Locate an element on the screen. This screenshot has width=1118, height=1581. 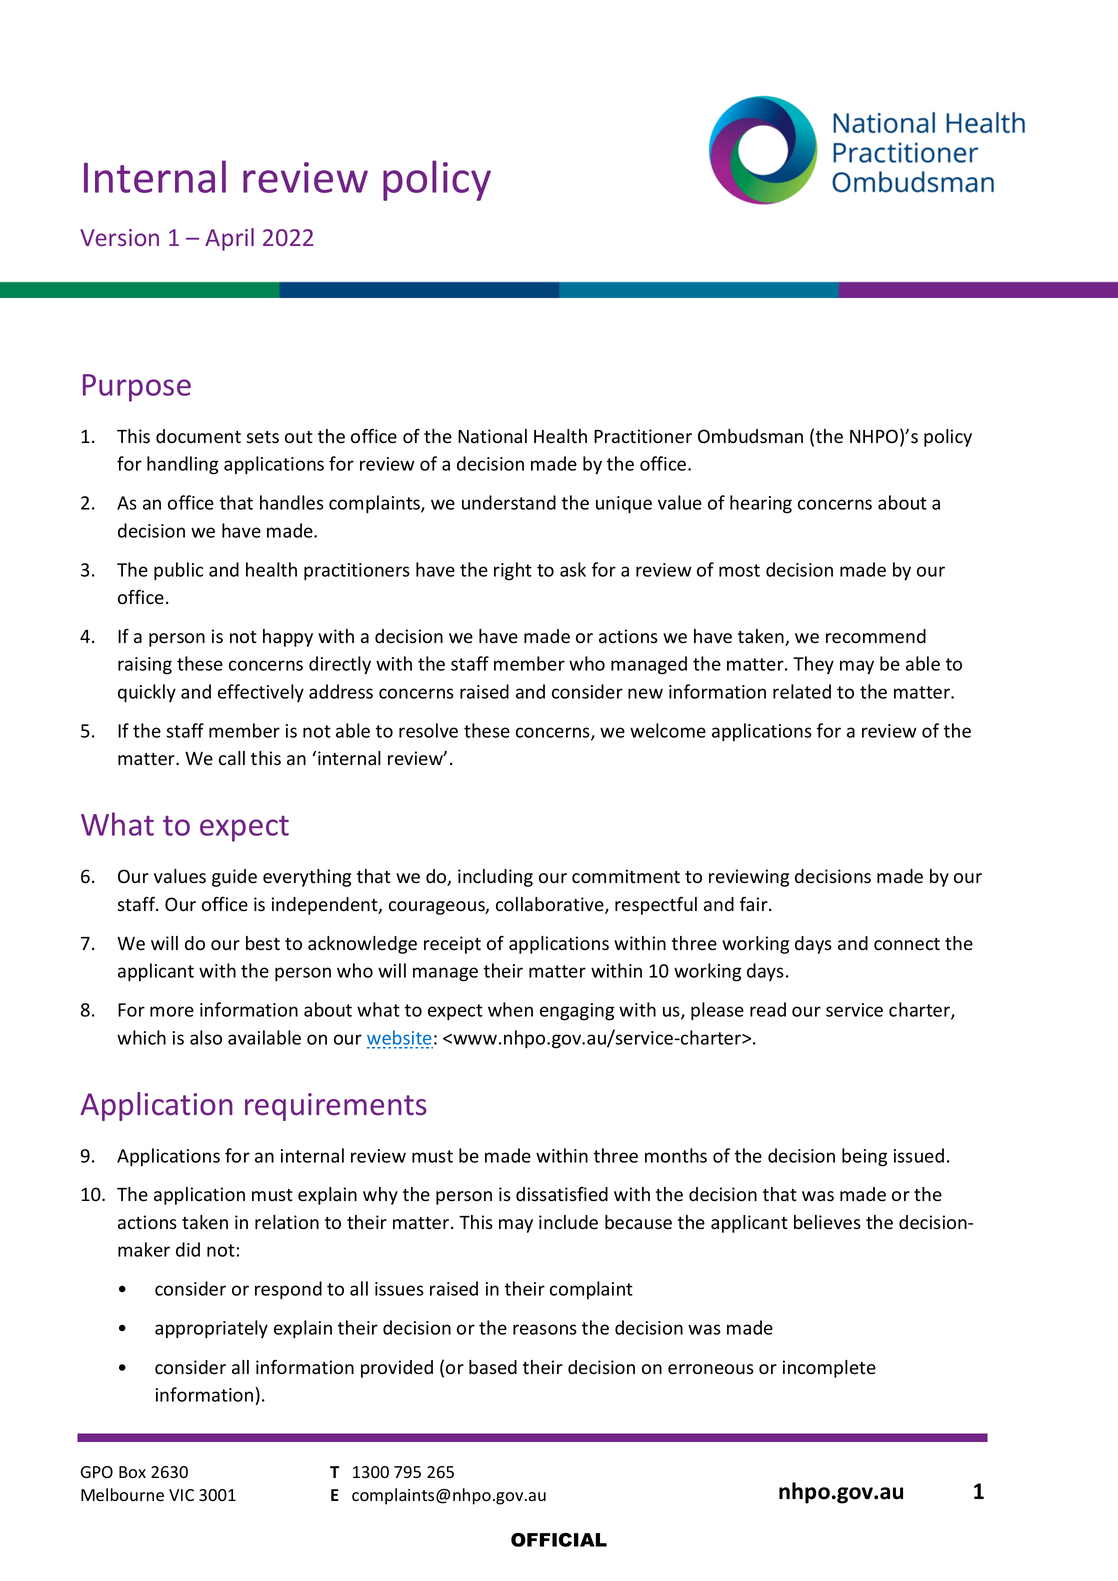
appropriately is located at coordinates (211, 1329).
